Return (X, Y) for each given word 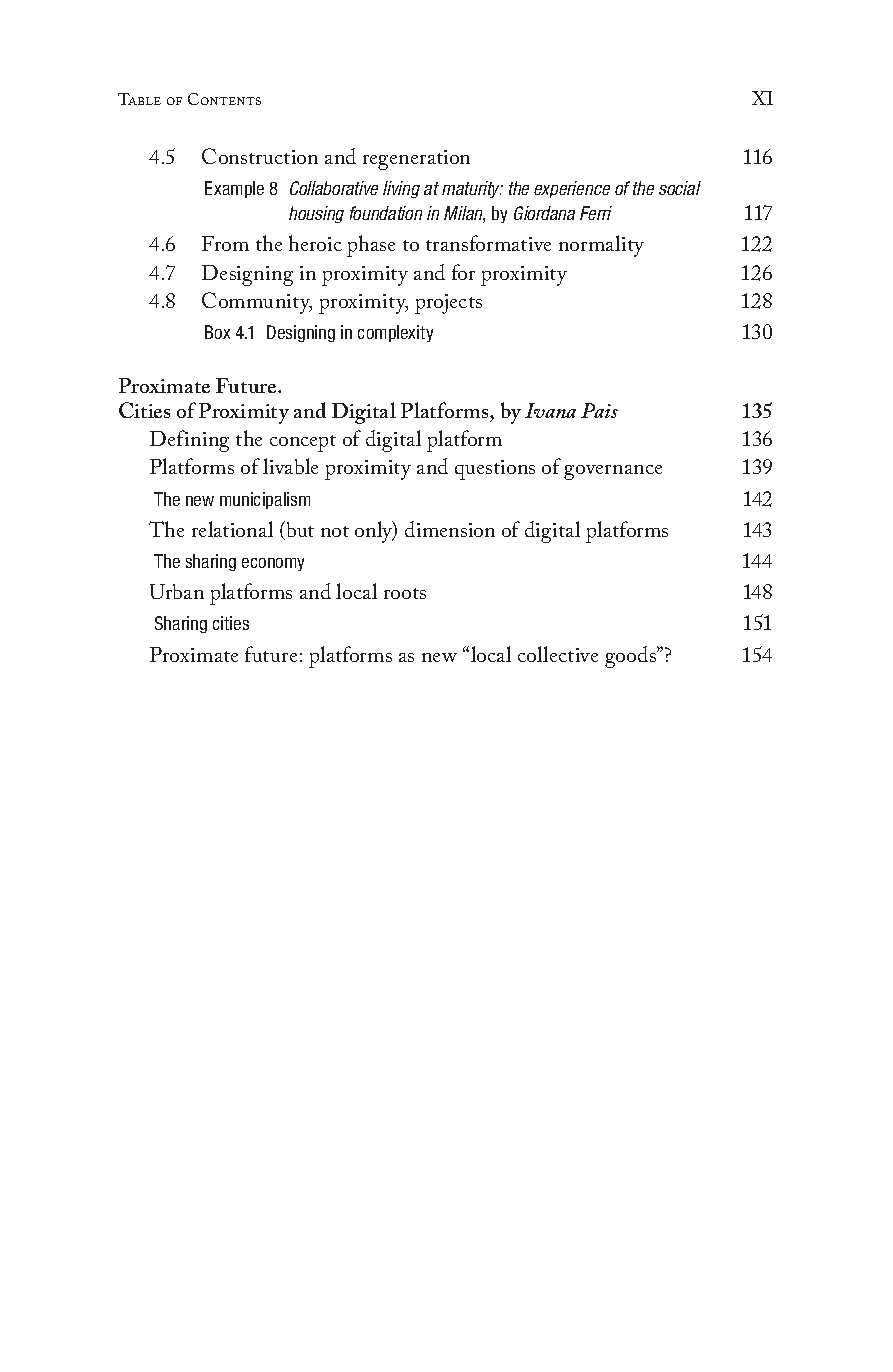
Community (257, 303)
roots (405, 593)
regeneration (416, 160)
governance (613, 472)
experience (572, 189)
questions (495, 470)
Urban (177, 591)
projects (448, 304)
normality (601, 246)
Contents (224, 99)
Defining (189, 441)
